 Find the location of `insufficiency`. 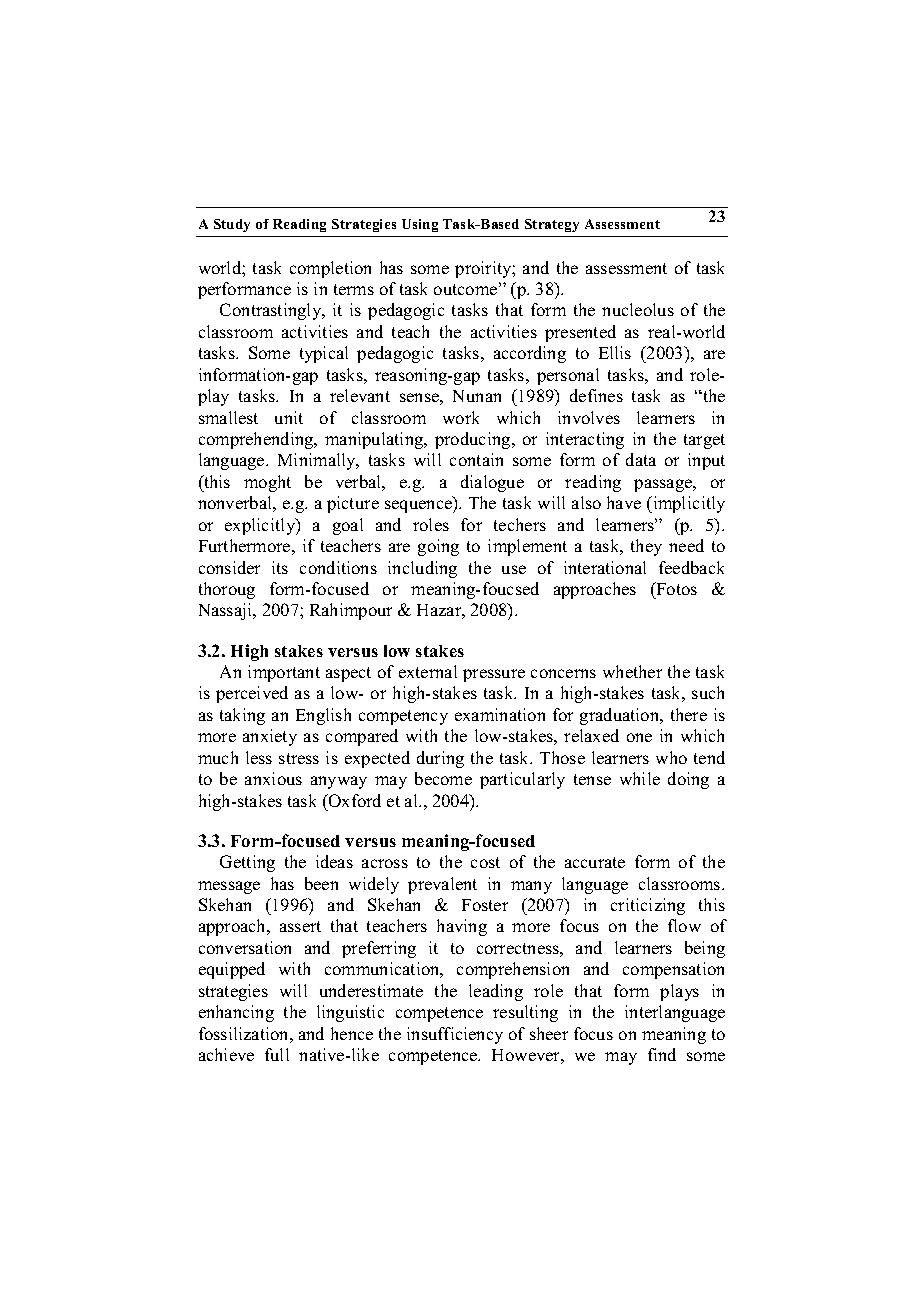

insufficiency is located at coordinates (455, 1035).
